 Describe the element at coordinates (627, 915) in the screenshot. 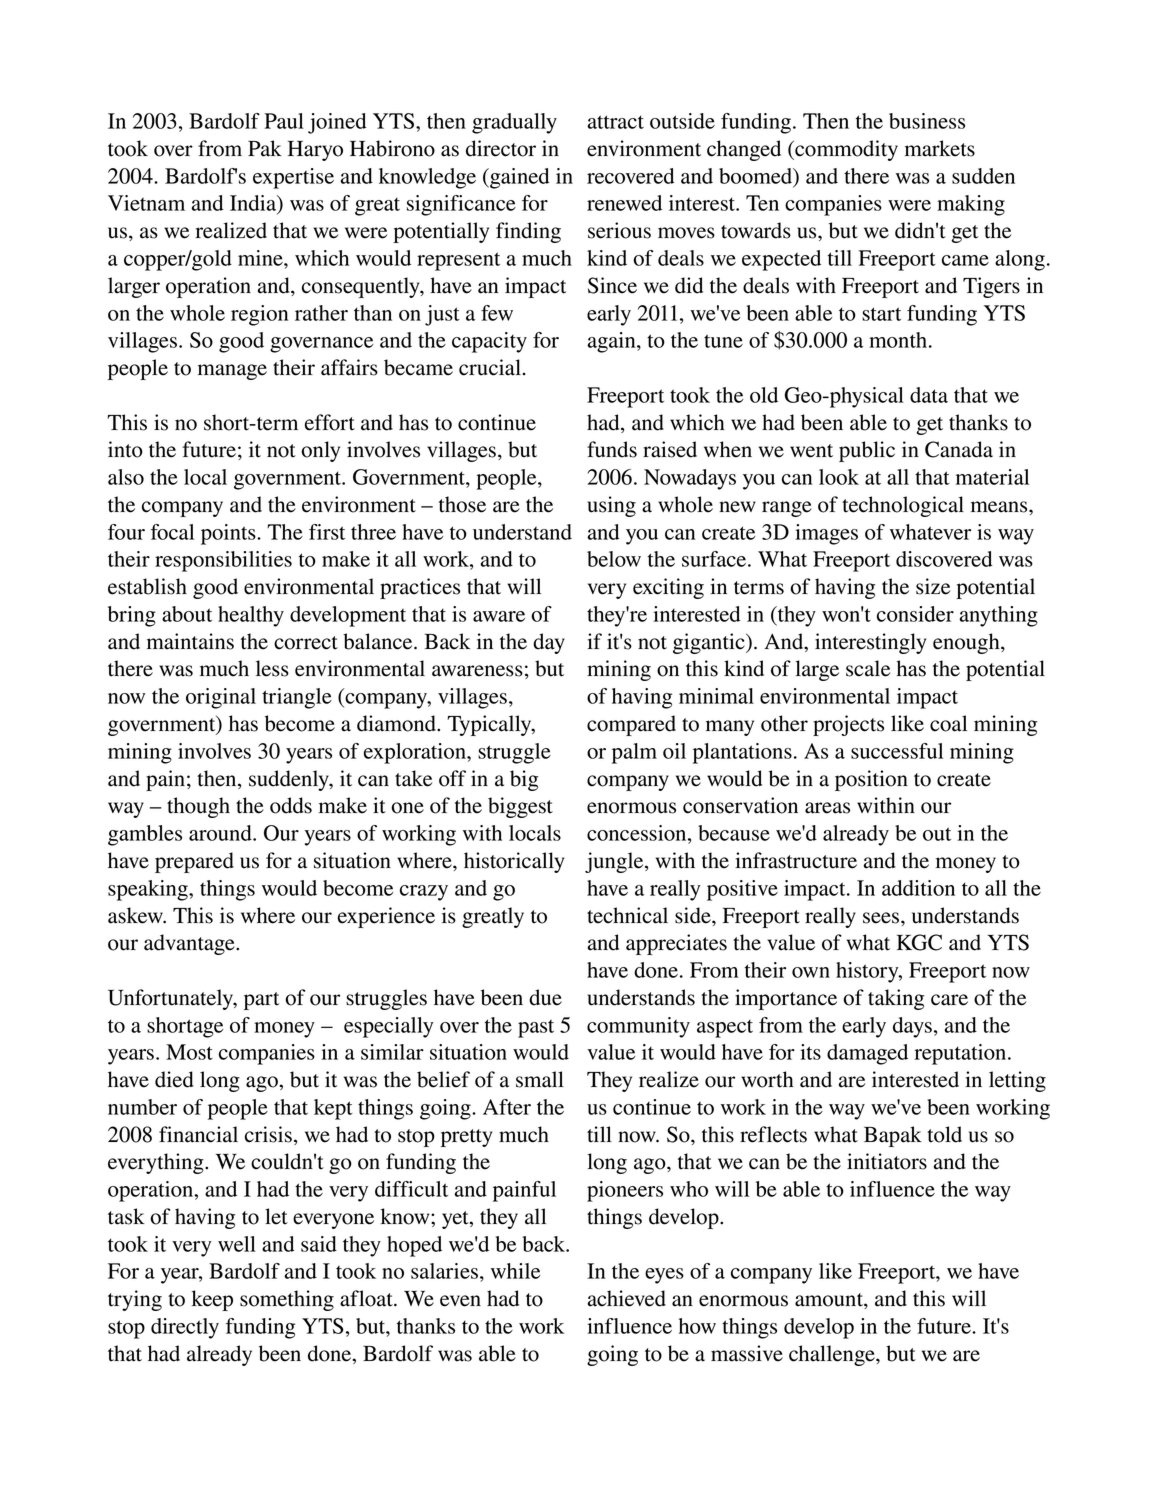

I see `technical` at that location.
